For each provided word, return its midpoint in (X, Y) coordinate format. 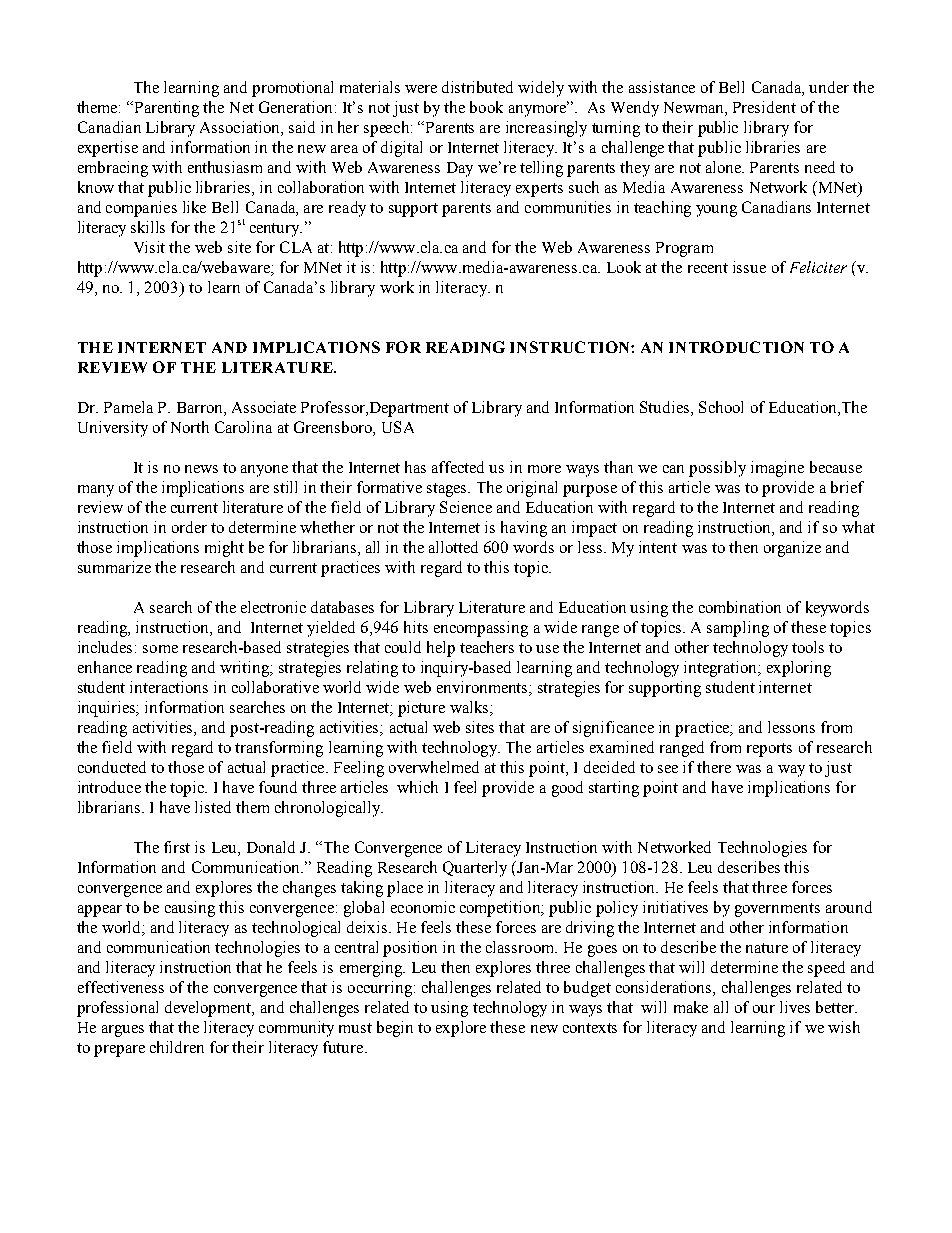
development (209, 1009)
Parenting (167, 109)
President (764, 107)
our (764, 1009)
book (486, 107)
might (224, 549)
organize (792, 549)
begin (395, 1029)
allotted (453, 547)
